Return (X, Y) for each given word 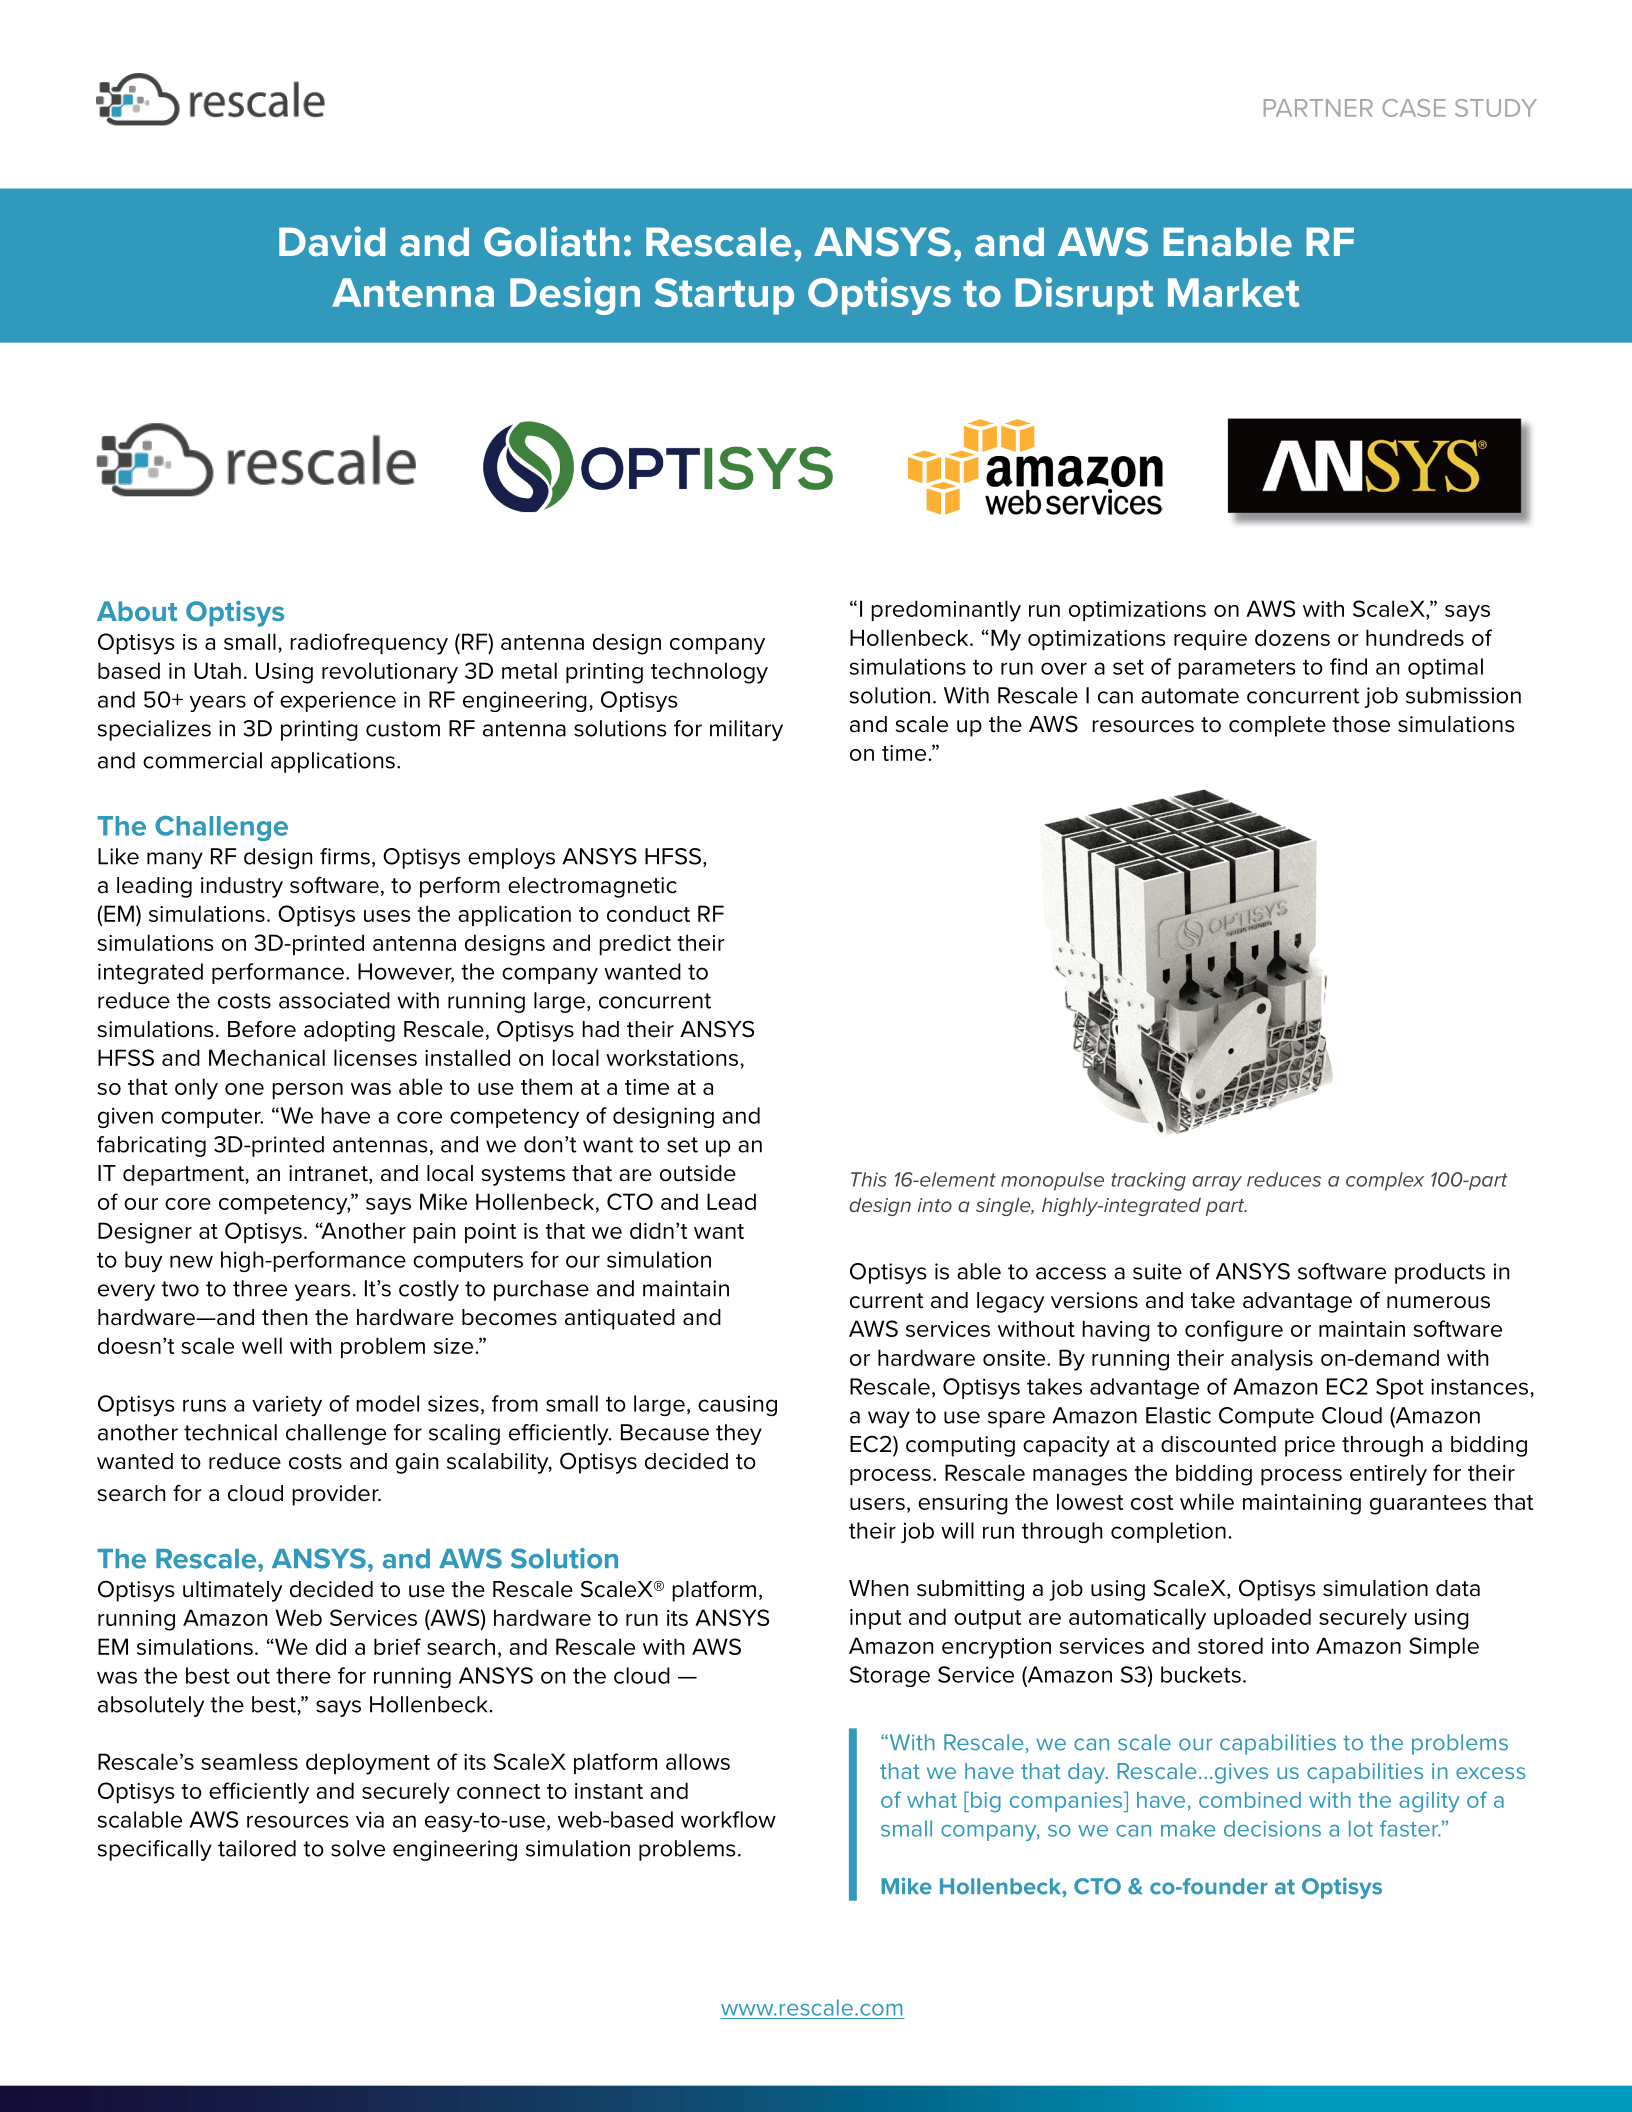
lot (1361, 1828)
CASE (1413, 108)
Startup (724, 296)
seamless (250, 1761)
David (332, 241)
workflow (728, 1819)
